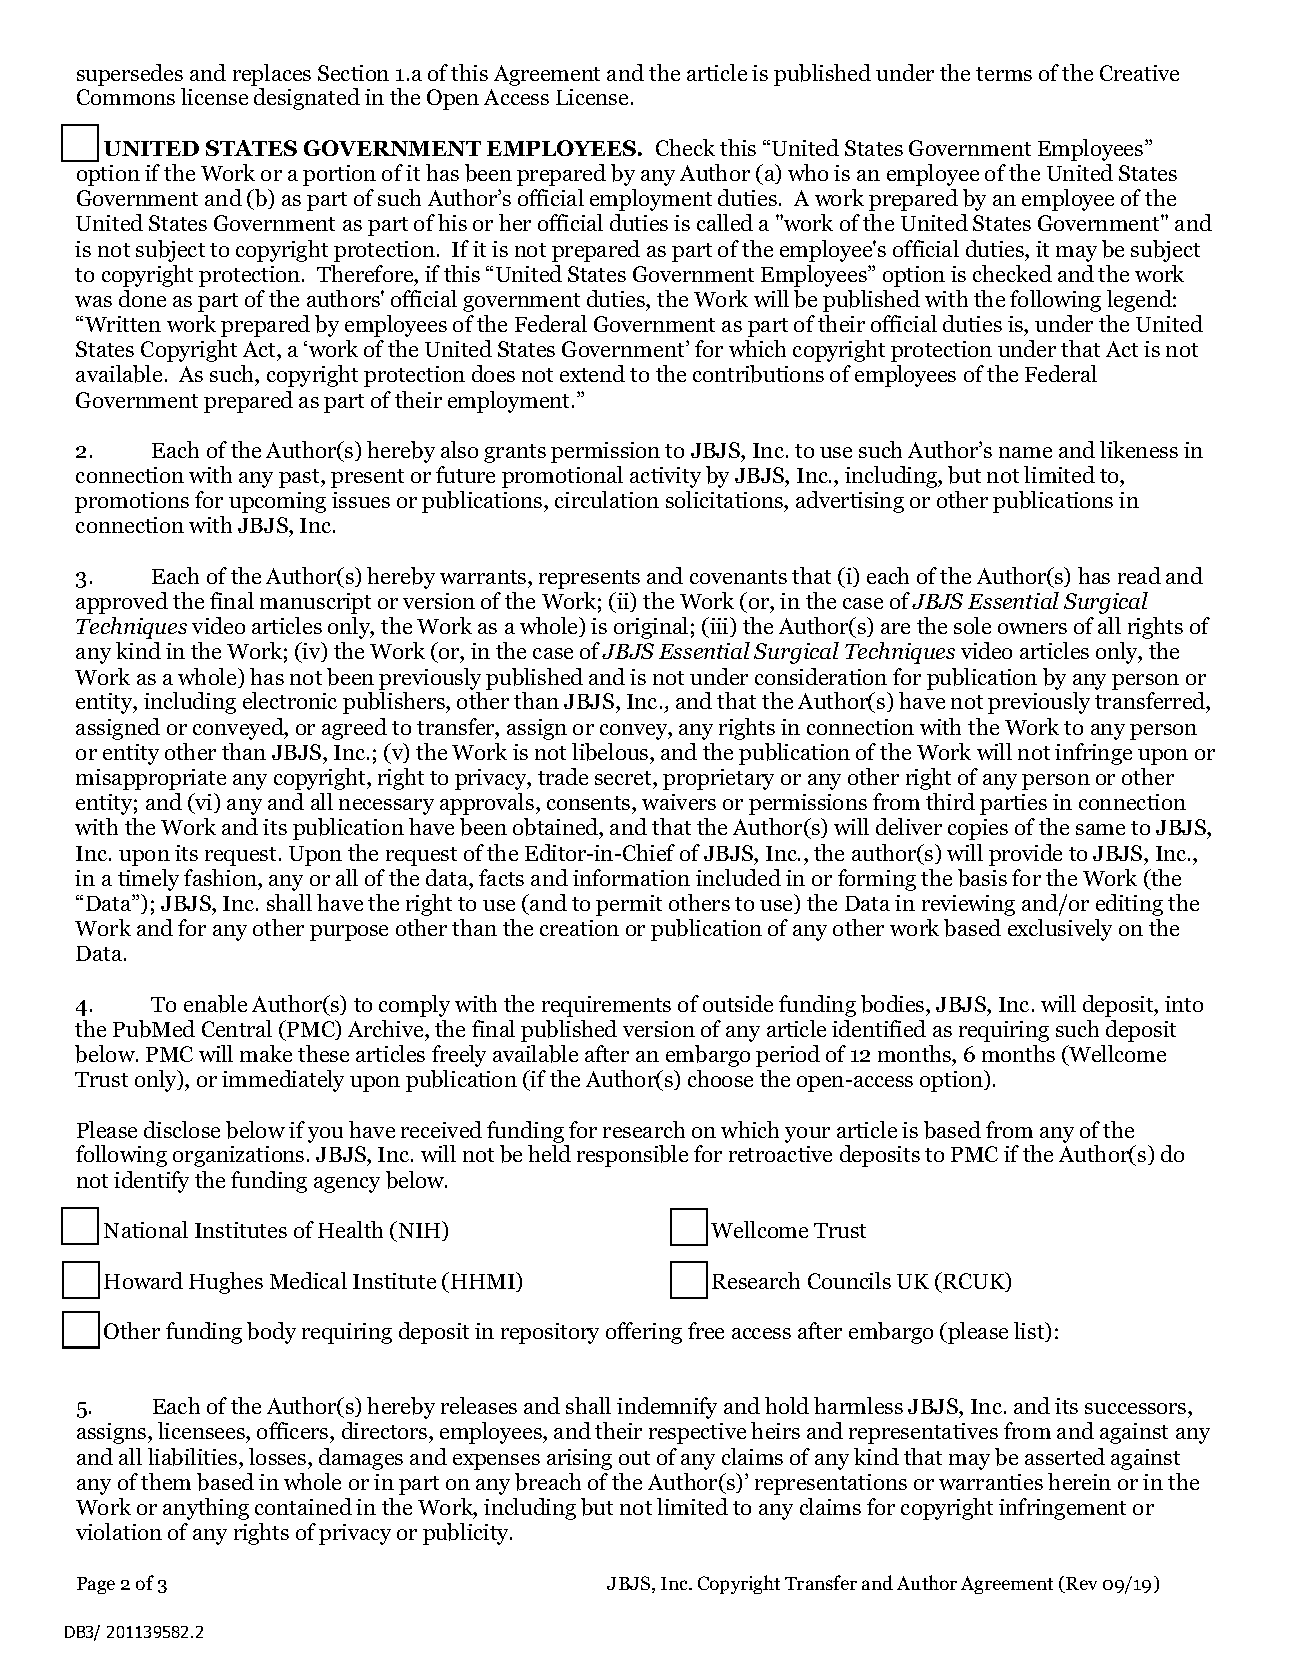 Image resolution: width=1292 pixels, height=1671 pixels. I want to click on choose, so click(720, 1078).
